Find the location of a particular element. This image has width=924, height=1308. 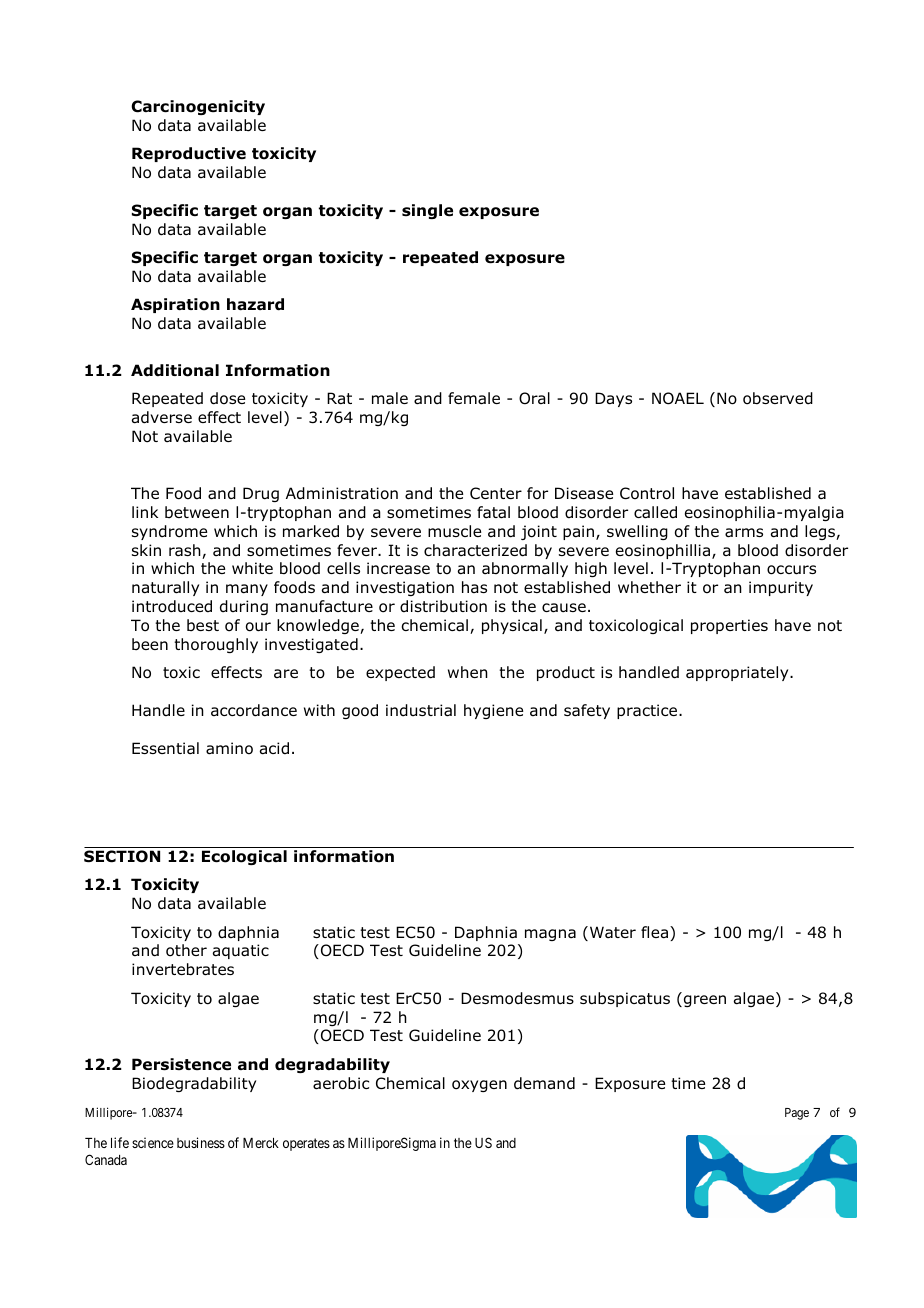

single is located at coordinates (427, 211).
